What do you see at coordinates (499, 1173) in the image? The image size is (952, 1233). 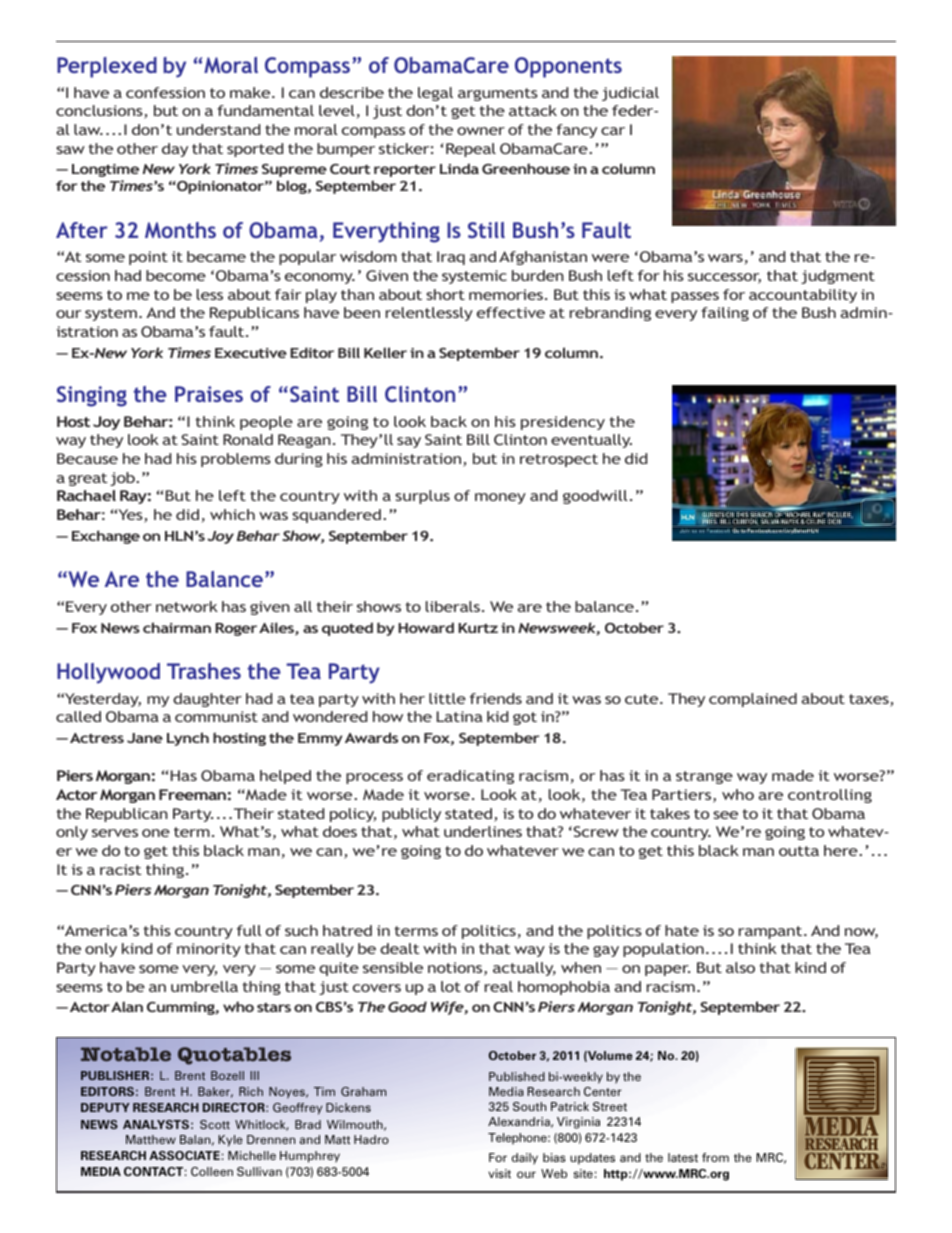 I see `visit` at bounding box center [499, 1173].
